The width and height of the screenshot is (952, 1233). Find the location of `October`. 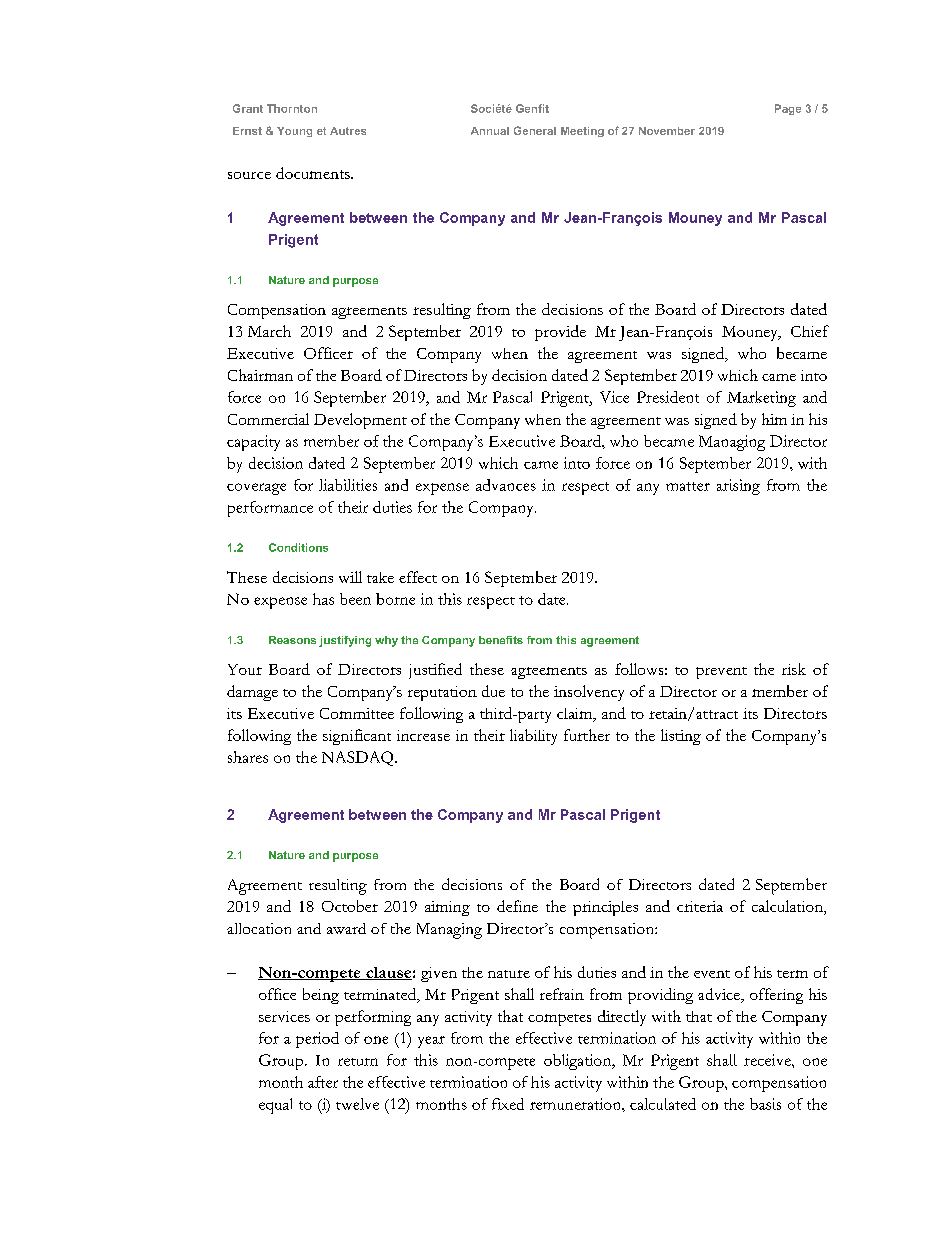

October is located at coordinates (350, 906).
